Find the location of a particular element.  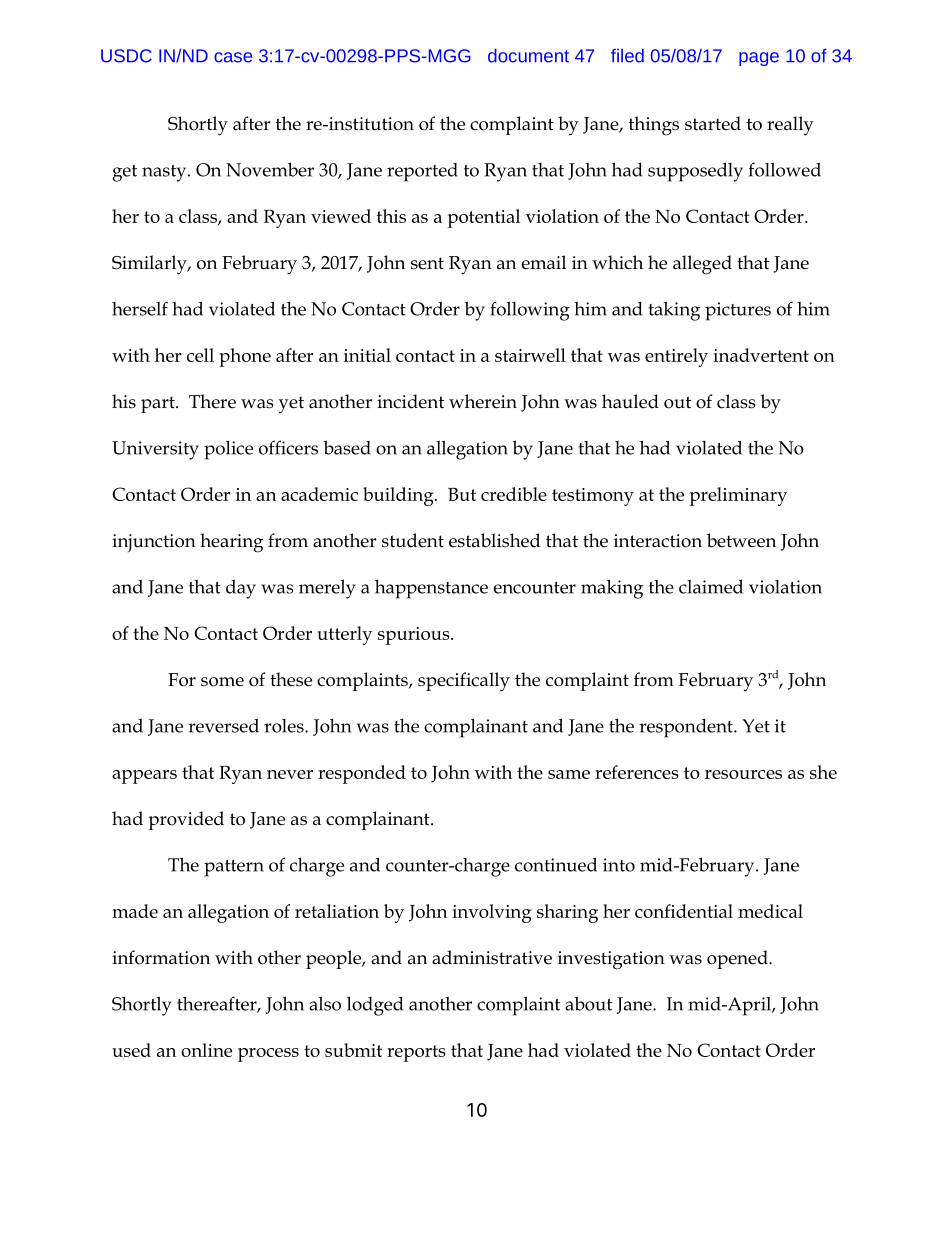

established is located at coordinates (494, 540).
